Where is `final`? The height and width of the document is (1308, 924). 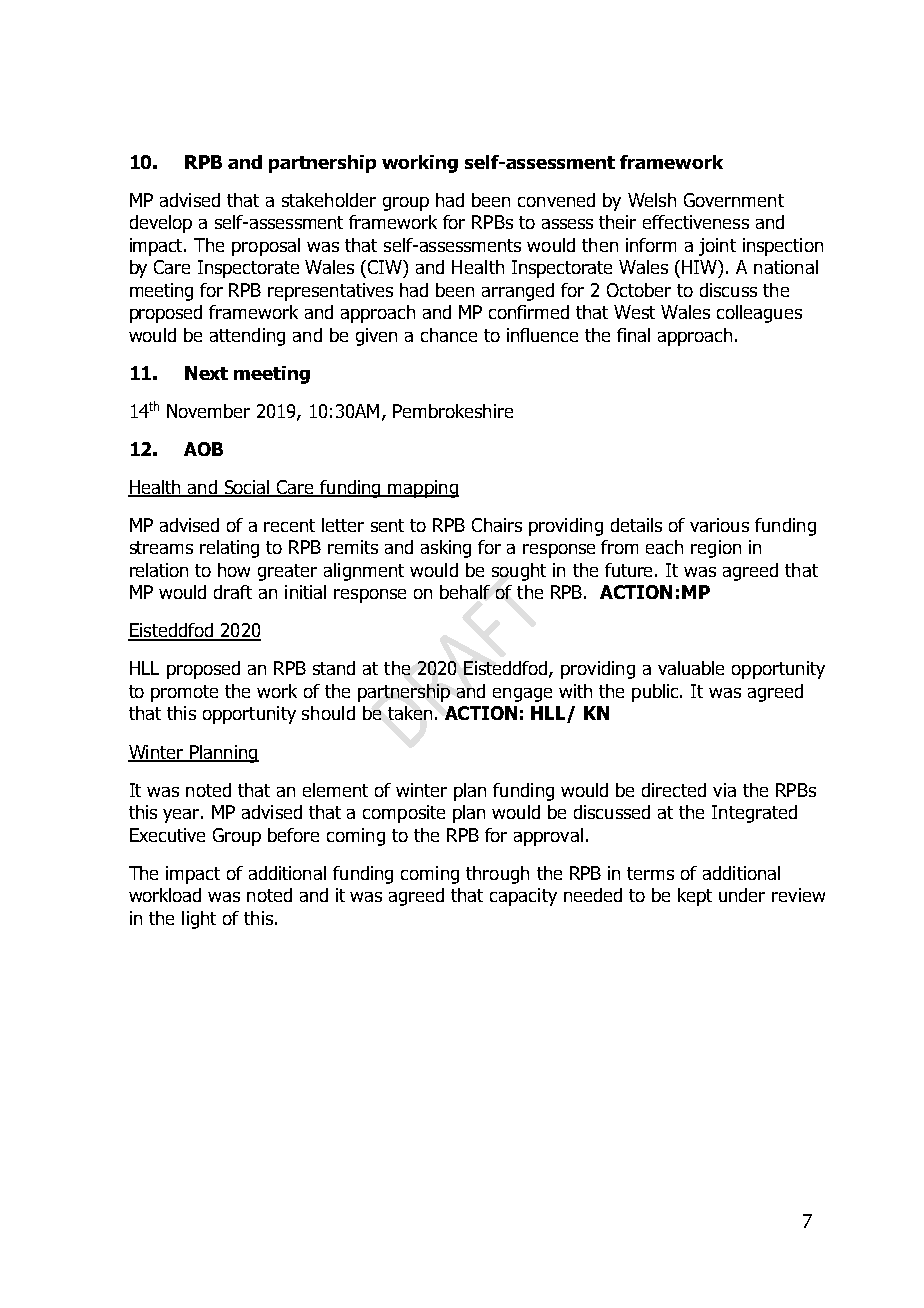 final is located at coordinates (633, 335).
